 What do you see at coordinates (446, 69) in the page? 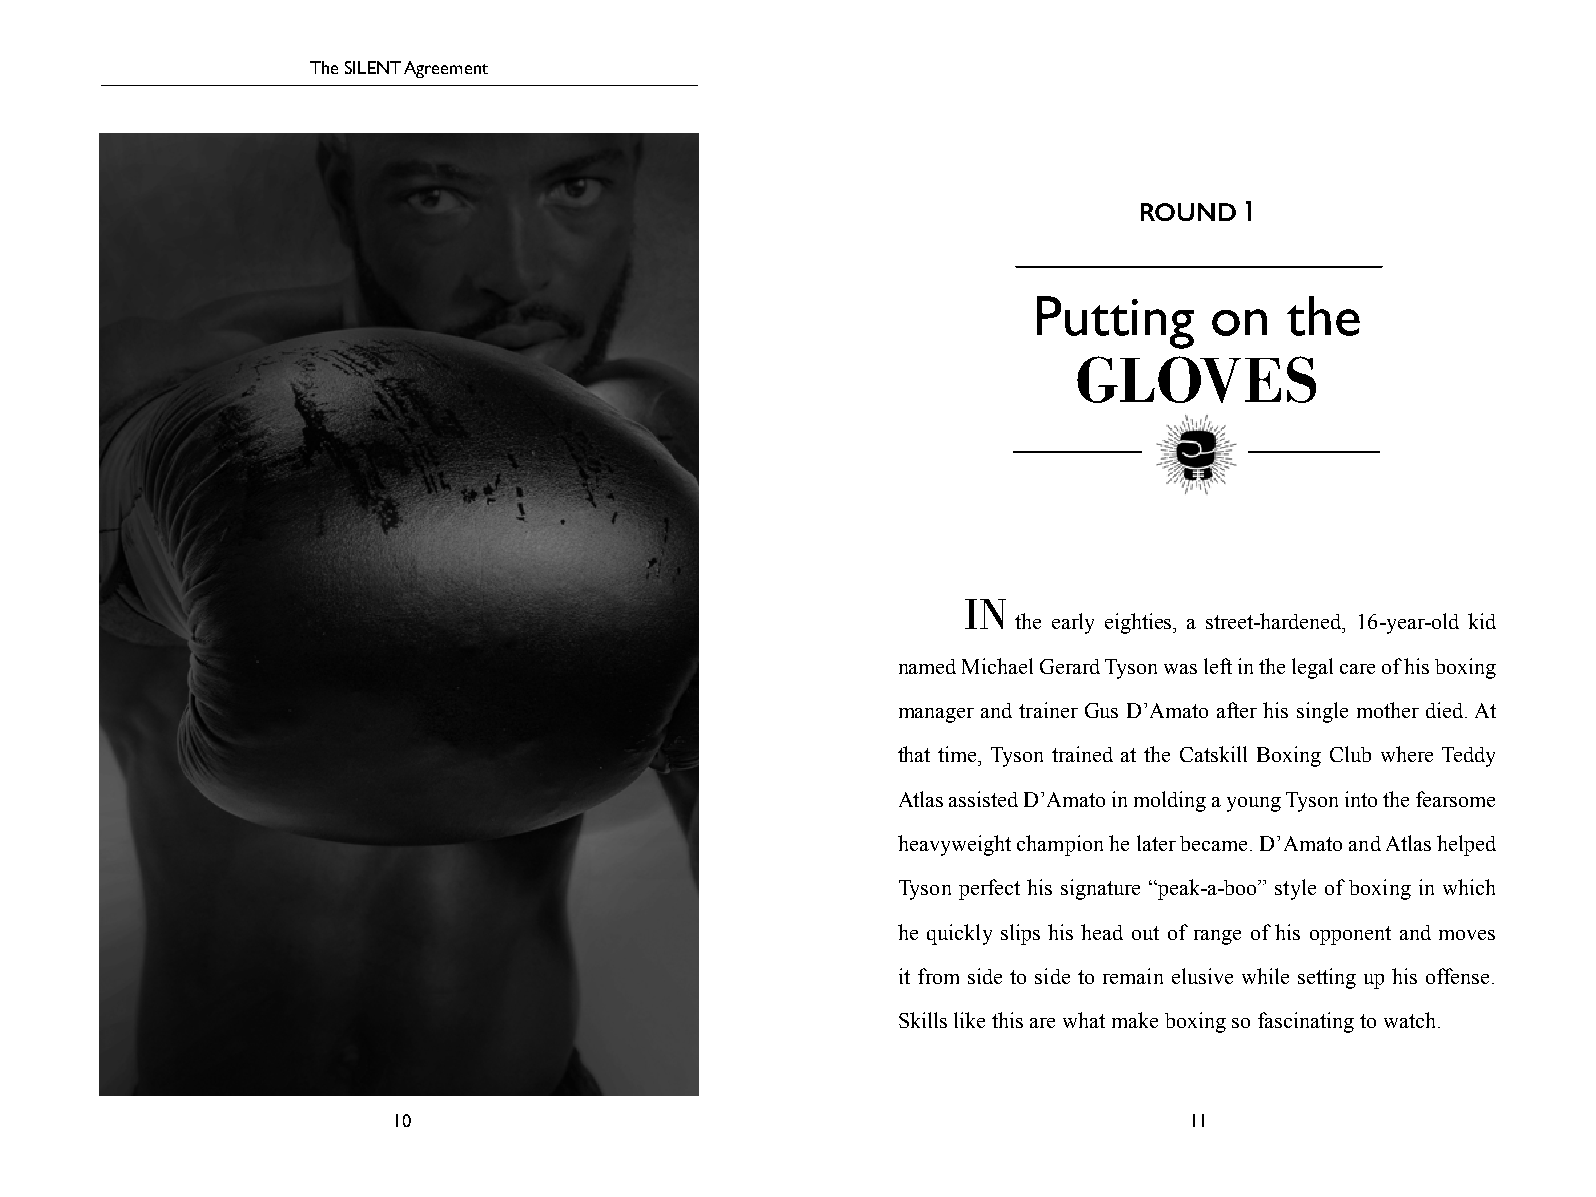
I see `Agreement` at bounding box center [446, 69].
